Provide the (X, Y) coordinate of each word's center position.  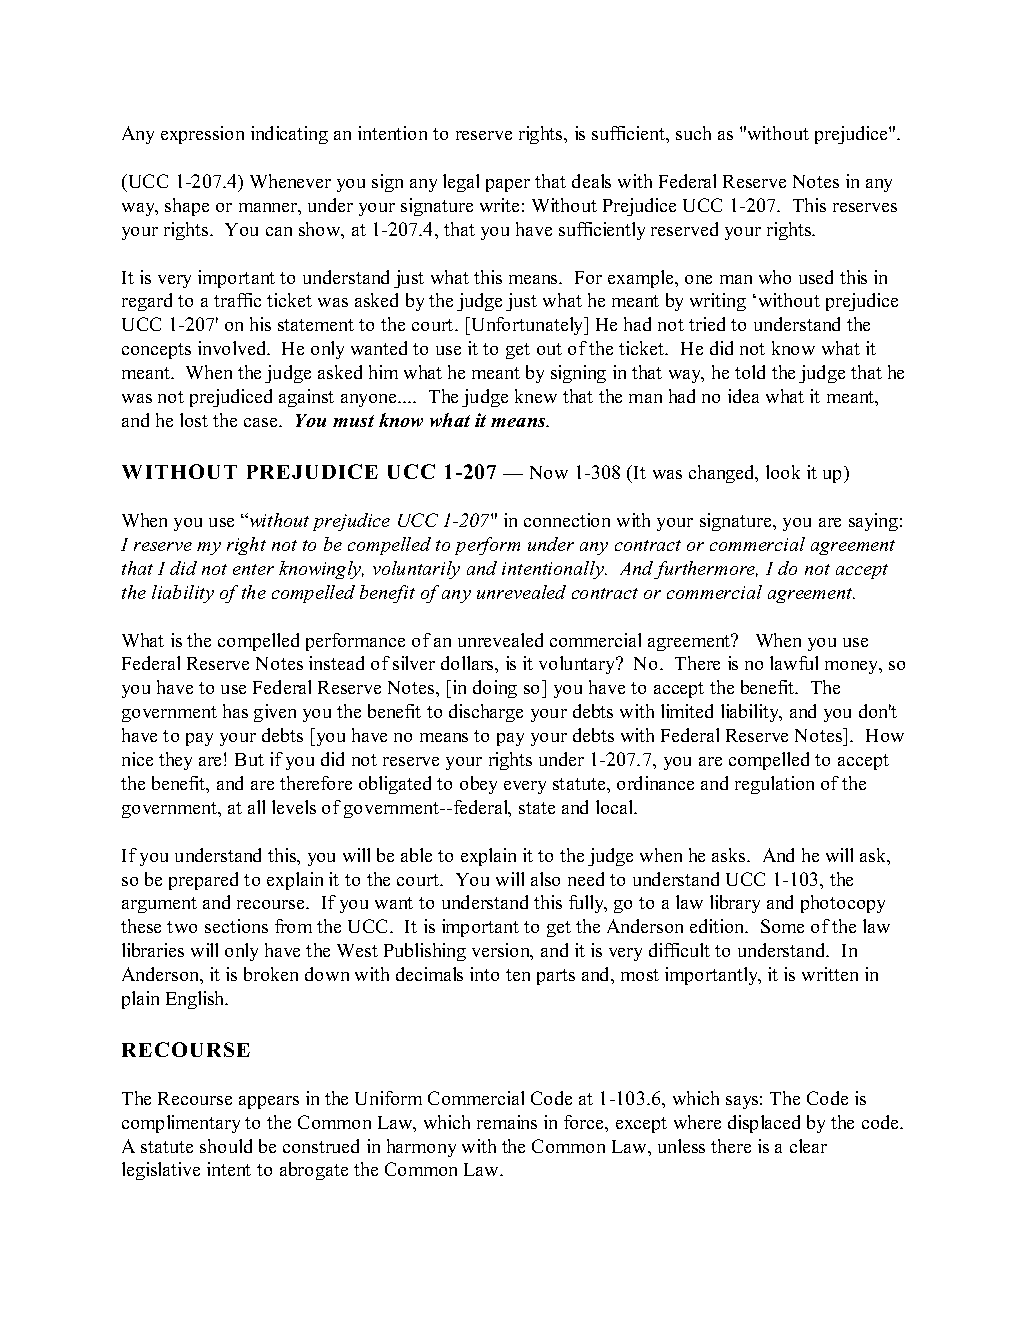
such (693, 133)
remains (507, 1122)
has (235, 711)
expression (202, 135)
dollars (468, 663)
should (226, 1146)
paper (508, 185)
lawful (794, 663)
